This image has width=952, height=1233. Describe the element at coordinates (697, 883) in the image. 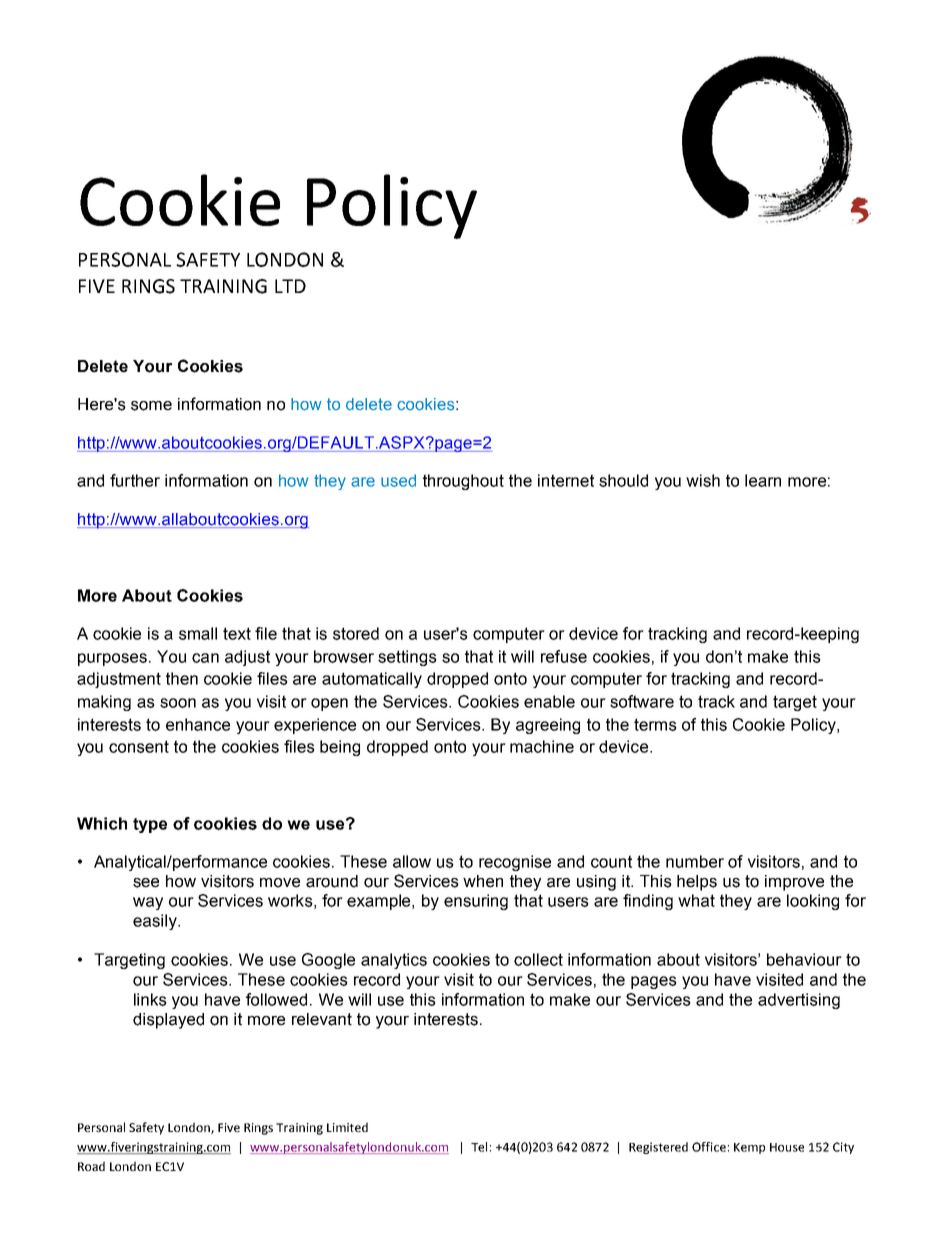

I see `helps` at that location.
